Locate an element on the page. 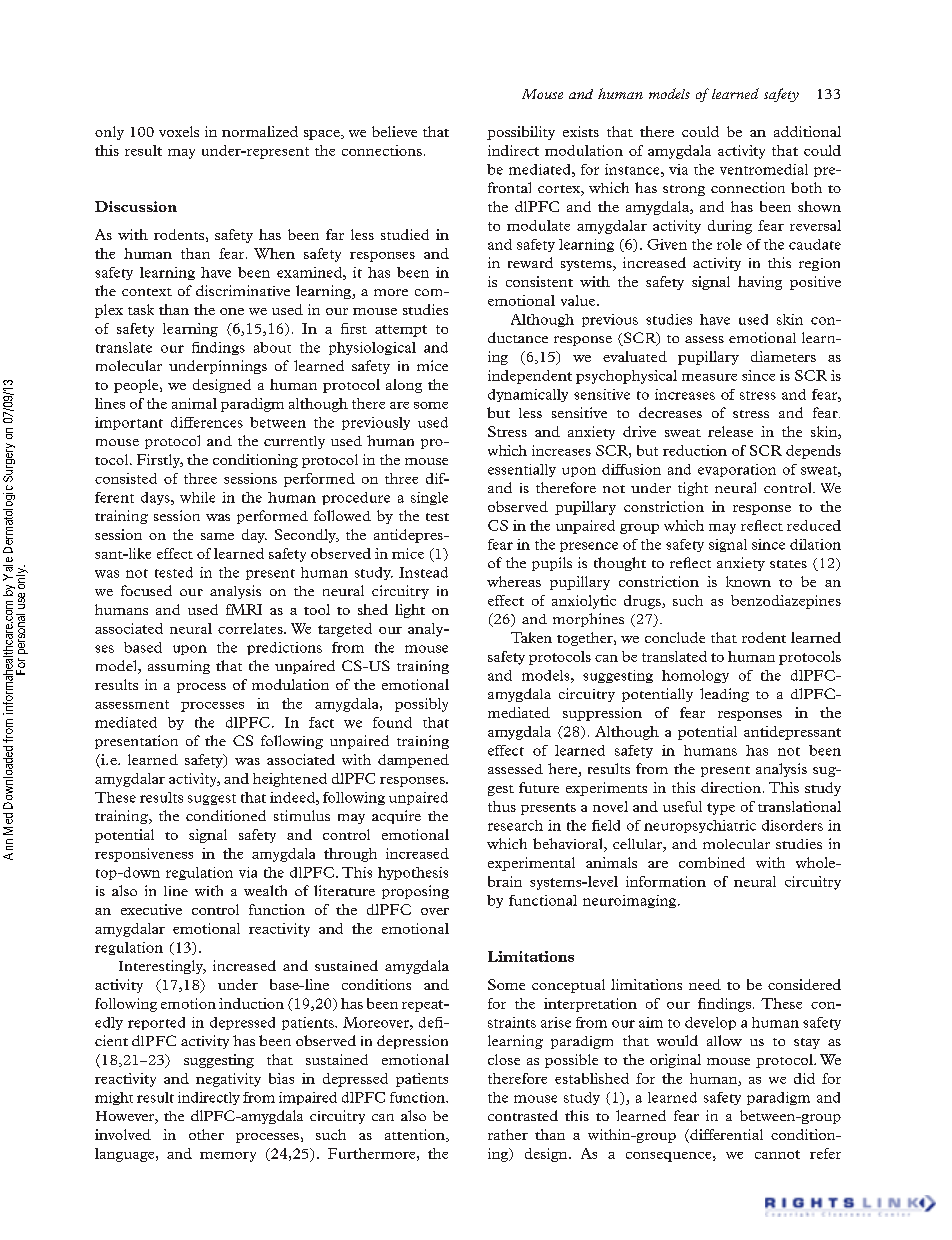 The height and width of the document is (1240, 952). assuming is located at coordinates (179, 667).
